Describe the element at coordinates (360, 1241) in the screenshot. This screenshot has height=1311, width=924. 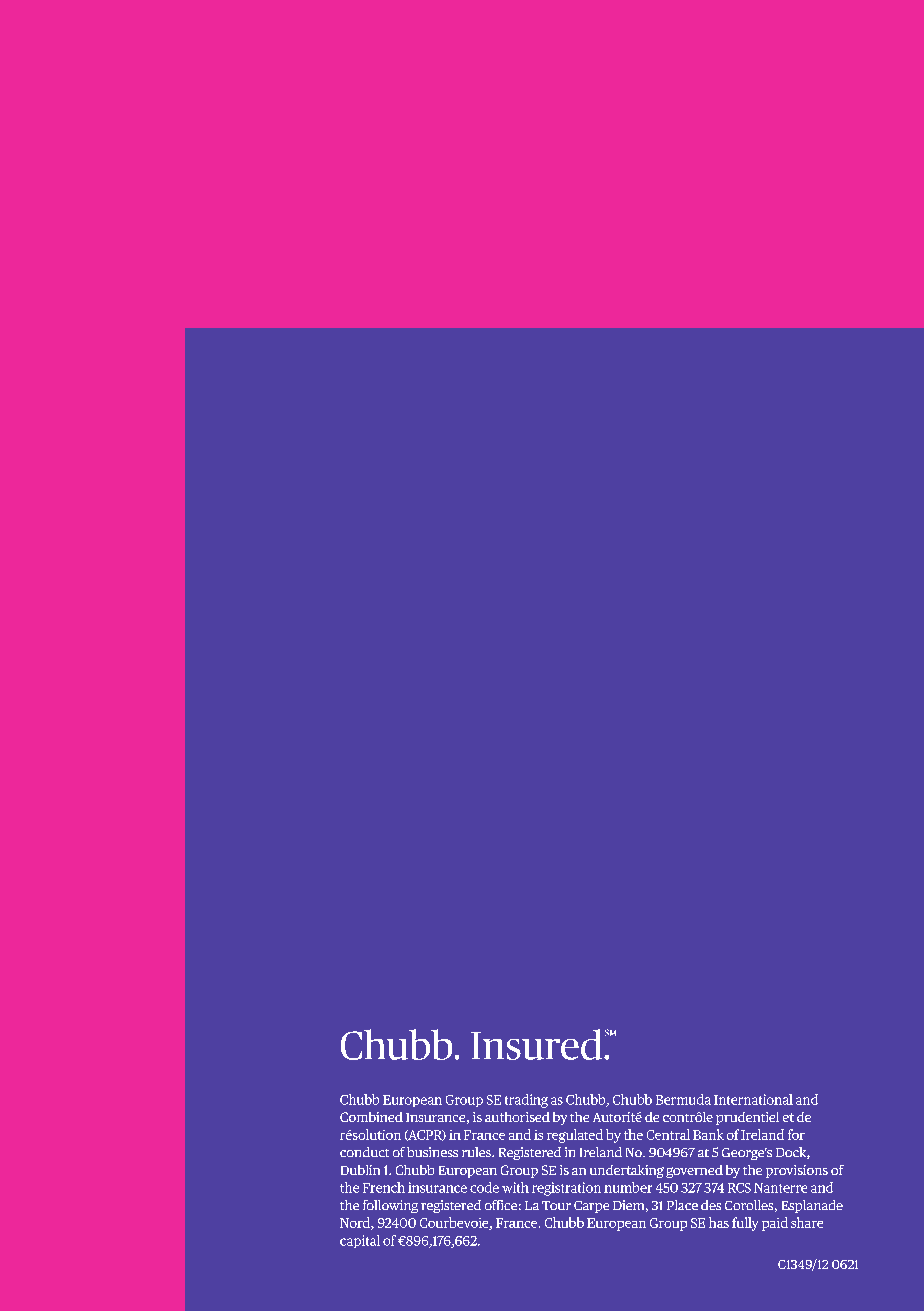
I see `capital` at that location.
